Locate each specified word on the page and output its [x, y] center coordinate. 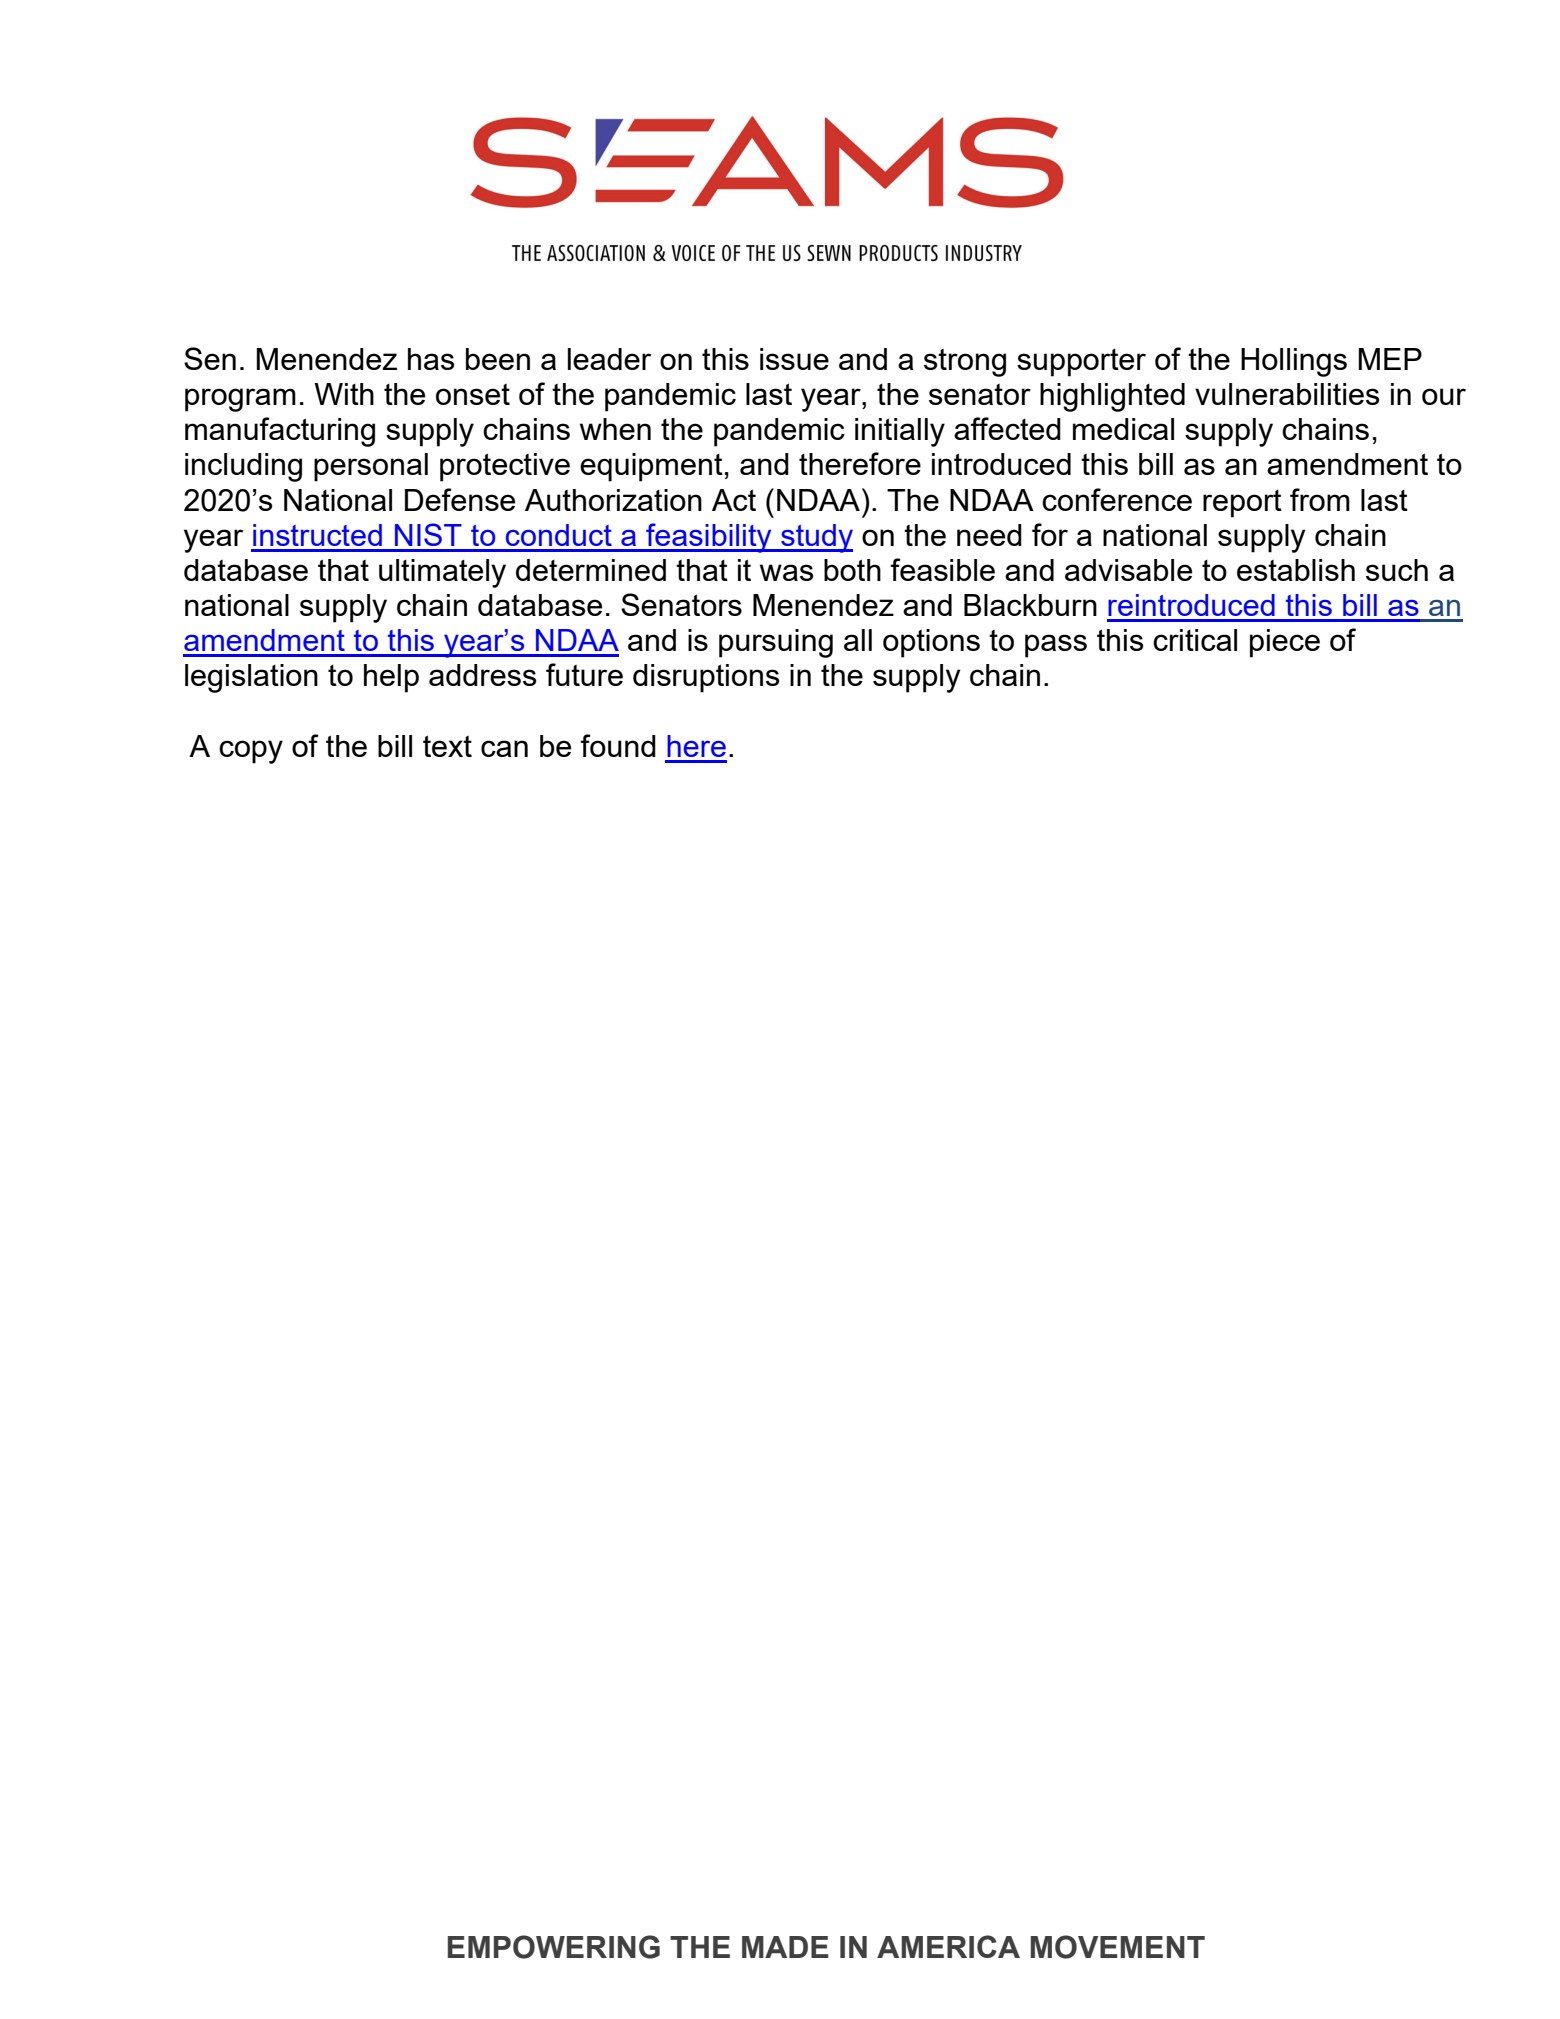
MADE [785, 1947]
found [618, 745]
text [447, 746]
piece [1285, 643]
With [344, 394]
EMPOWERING [554, 1947]
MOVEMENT [1117, 1947]
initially [900, 432]
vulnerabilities [1287, 394]
